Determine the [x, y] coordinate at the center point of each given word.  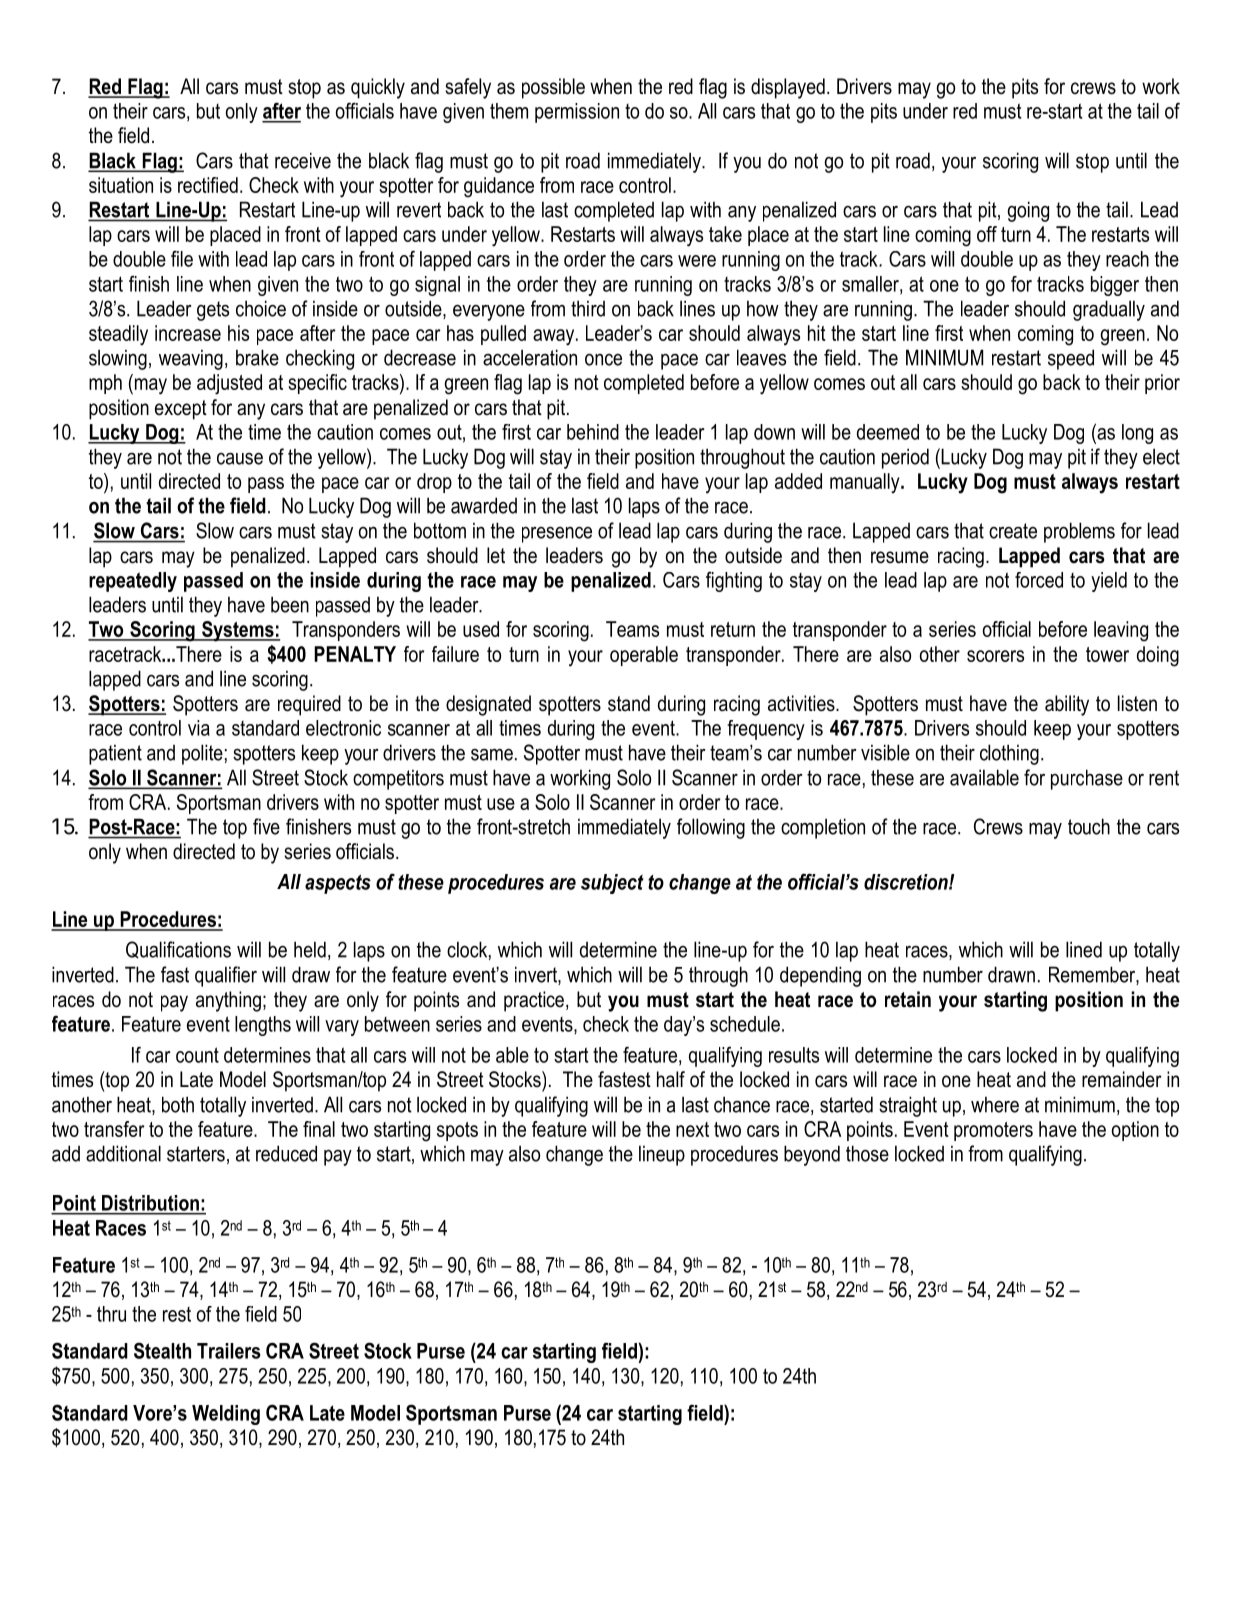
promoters [993, 1131]
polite [202, 754]
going [1028, 211]
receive [303, 160]
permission [577, 113]
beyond [812, 1155]
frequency [766, 730]
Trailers [229, 1351]
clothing [1009, 754]
